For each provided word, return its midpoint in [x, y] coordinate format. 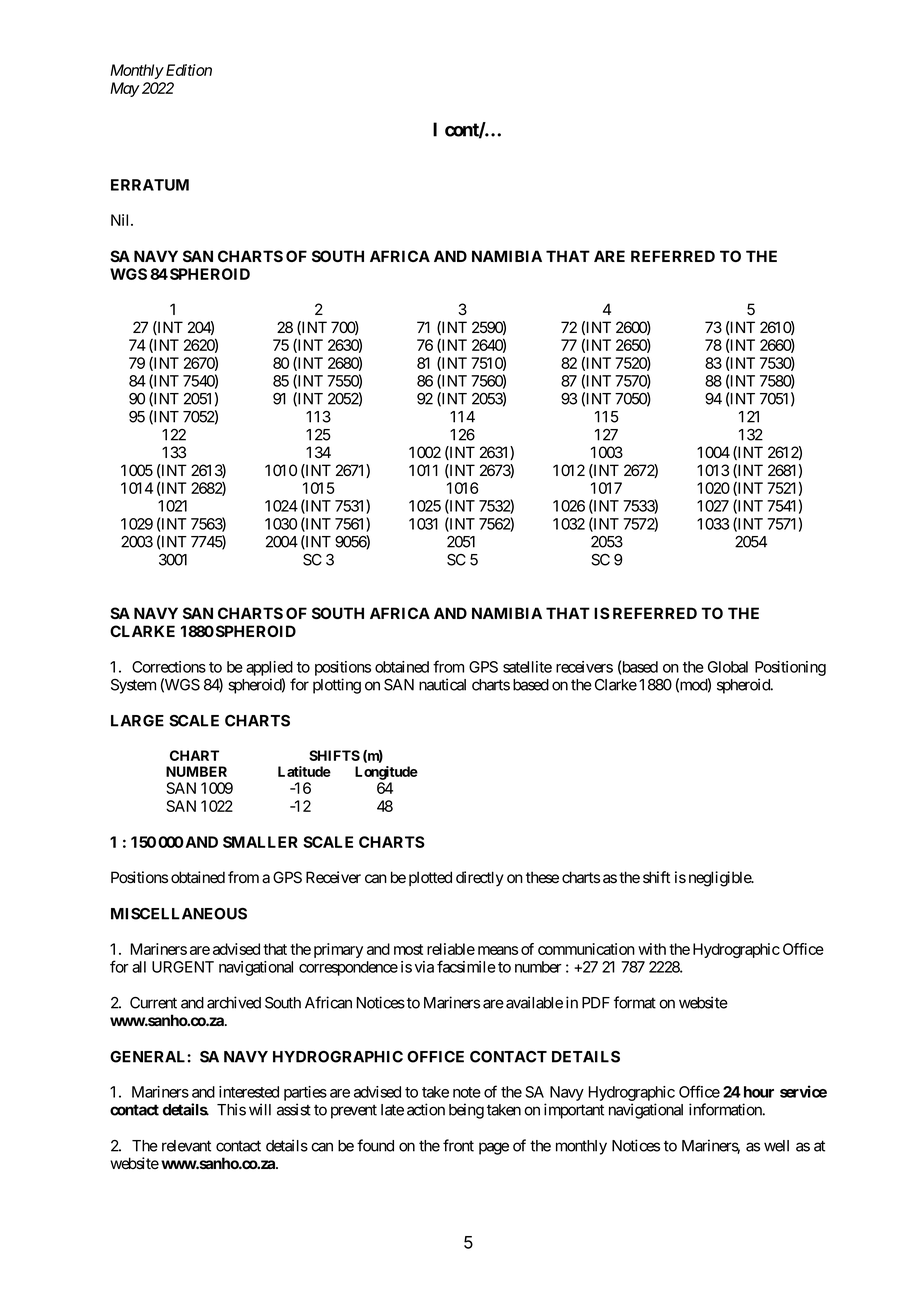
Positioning [790, 668]
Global [728, 667]
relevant [186, 1146]
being [466, 1111]
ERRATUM [150, 185]
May [125, 89]
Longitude [386, 773]
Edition [187, 70]
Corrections [169, 667]
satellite [527, 667]
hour [759, 1092]
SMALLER [260, 842]
